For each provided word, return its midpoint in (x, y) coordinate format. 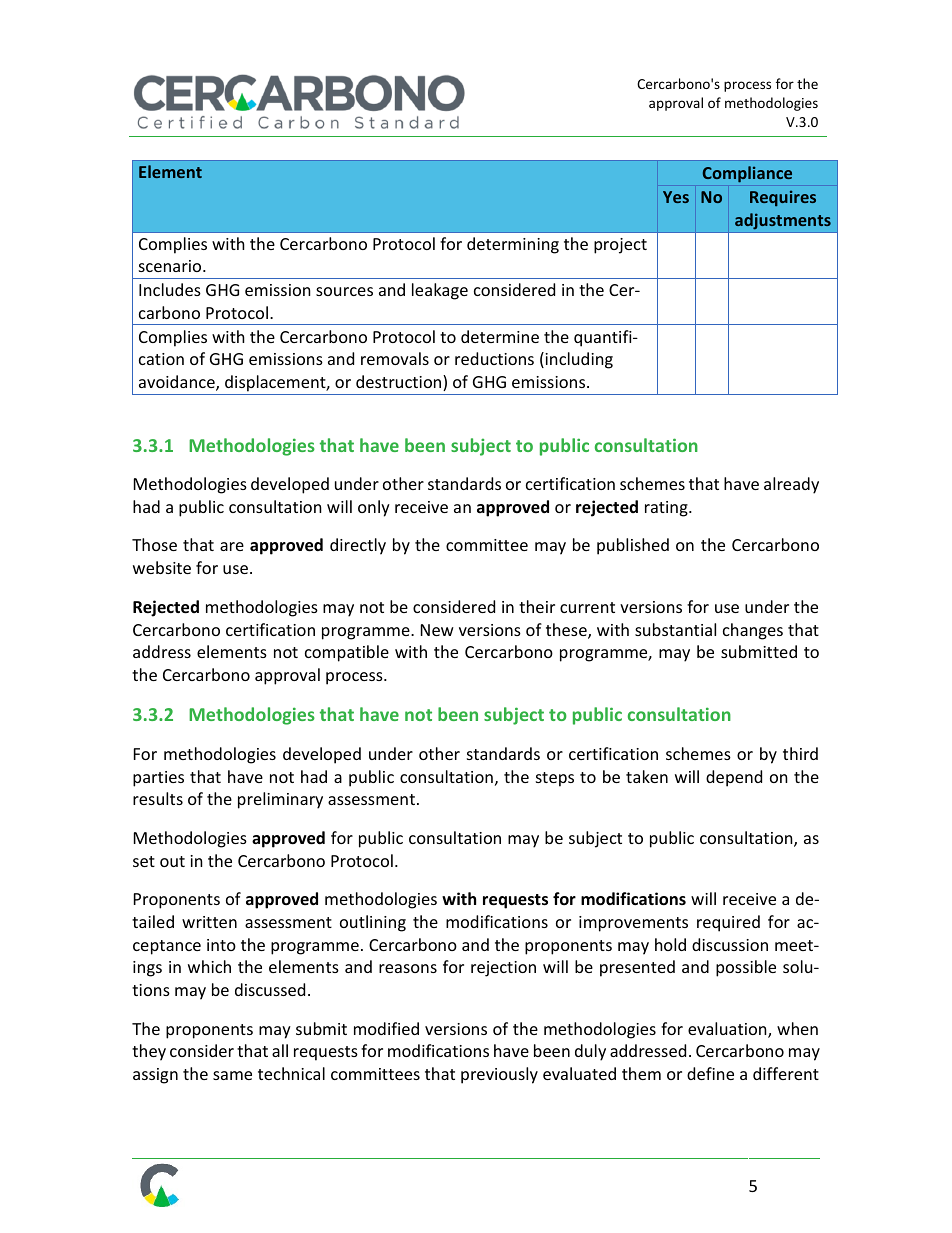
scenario (171, 266)
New (437, 630)
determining (513, 245)
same (232, 1075)
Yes (676, 197)
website (162, 567)
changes (753, 631)
